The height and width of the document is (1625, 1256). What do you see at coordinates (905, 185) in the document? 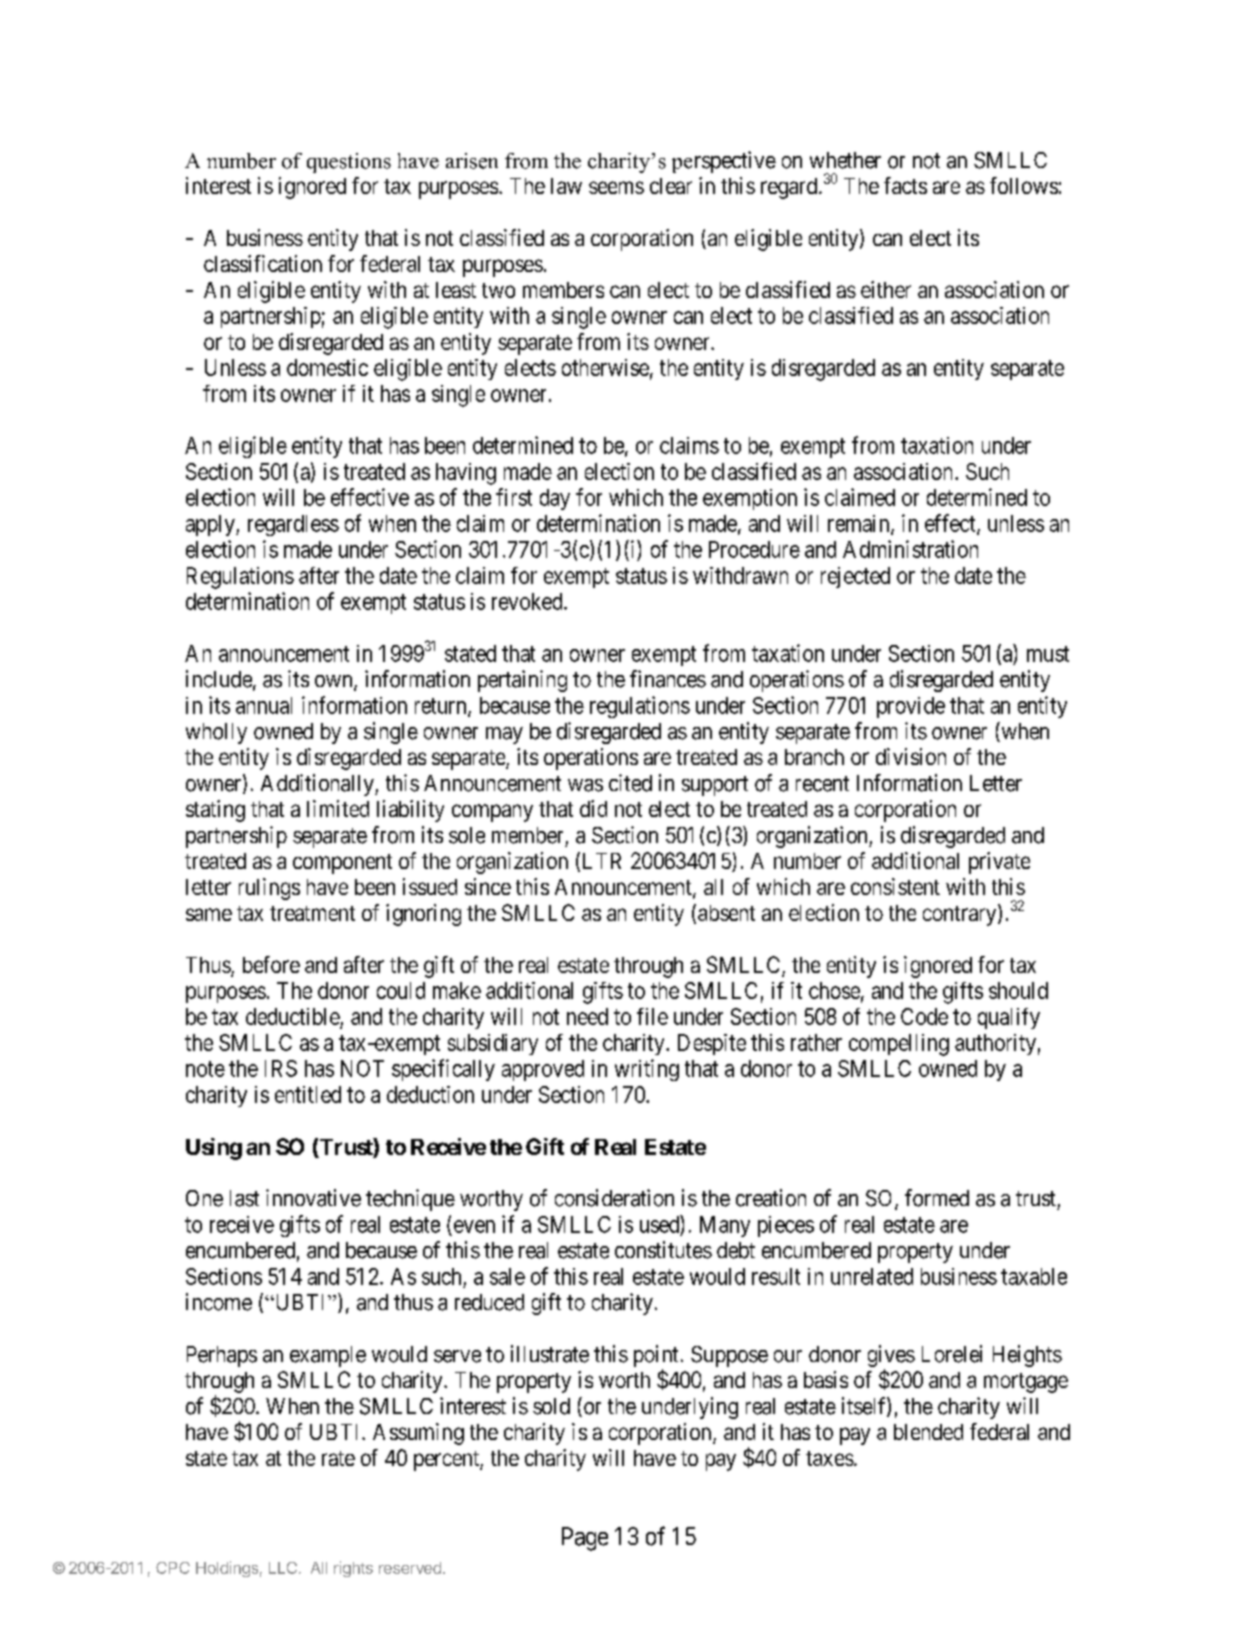
I see `facts` at bounding box center [905, 185].
